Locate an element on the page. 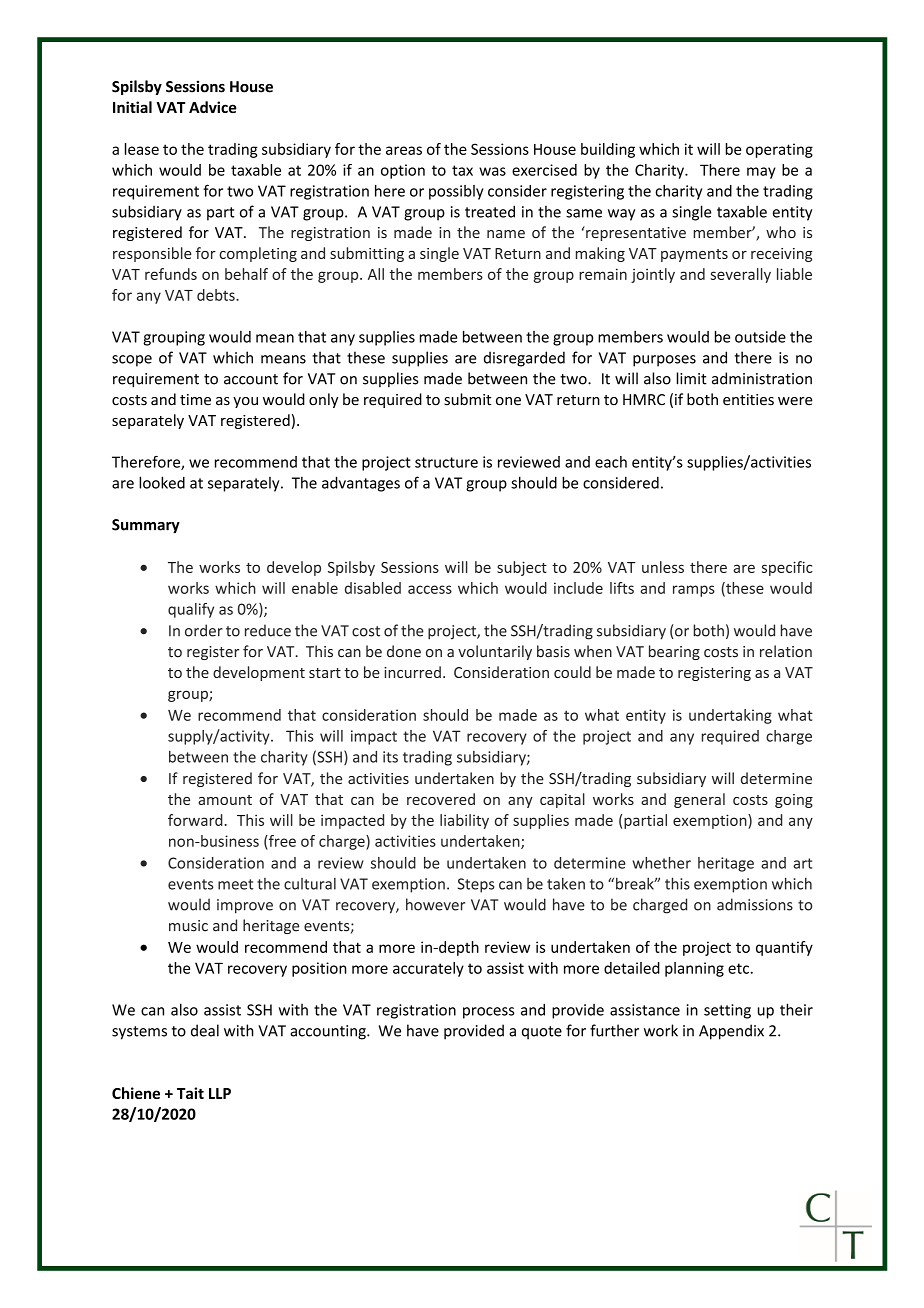 The image size is (924, 1308). structure is located at coordinates (446, 462).
